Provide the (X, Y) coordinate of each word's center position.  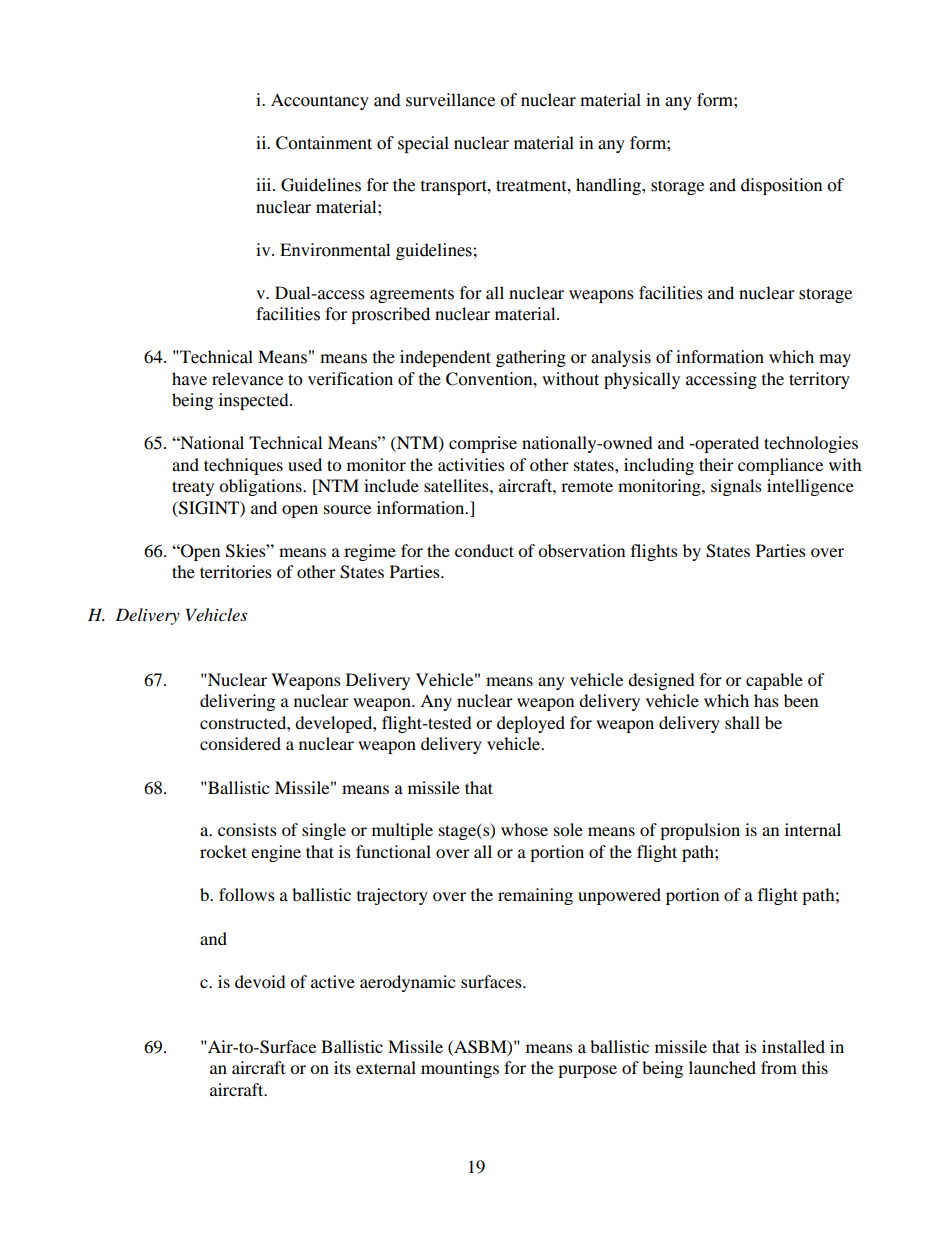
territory (819, 380)
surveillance (450, 100)
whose (524, 829)
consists (247, 829)
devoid (260, 981)
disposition (781, 186)
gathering (531, 358)
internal (813, 829)
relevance (247, 379)
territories (236, 571)
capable (774, 681)
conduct (484, 550)
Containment (324, 143)
